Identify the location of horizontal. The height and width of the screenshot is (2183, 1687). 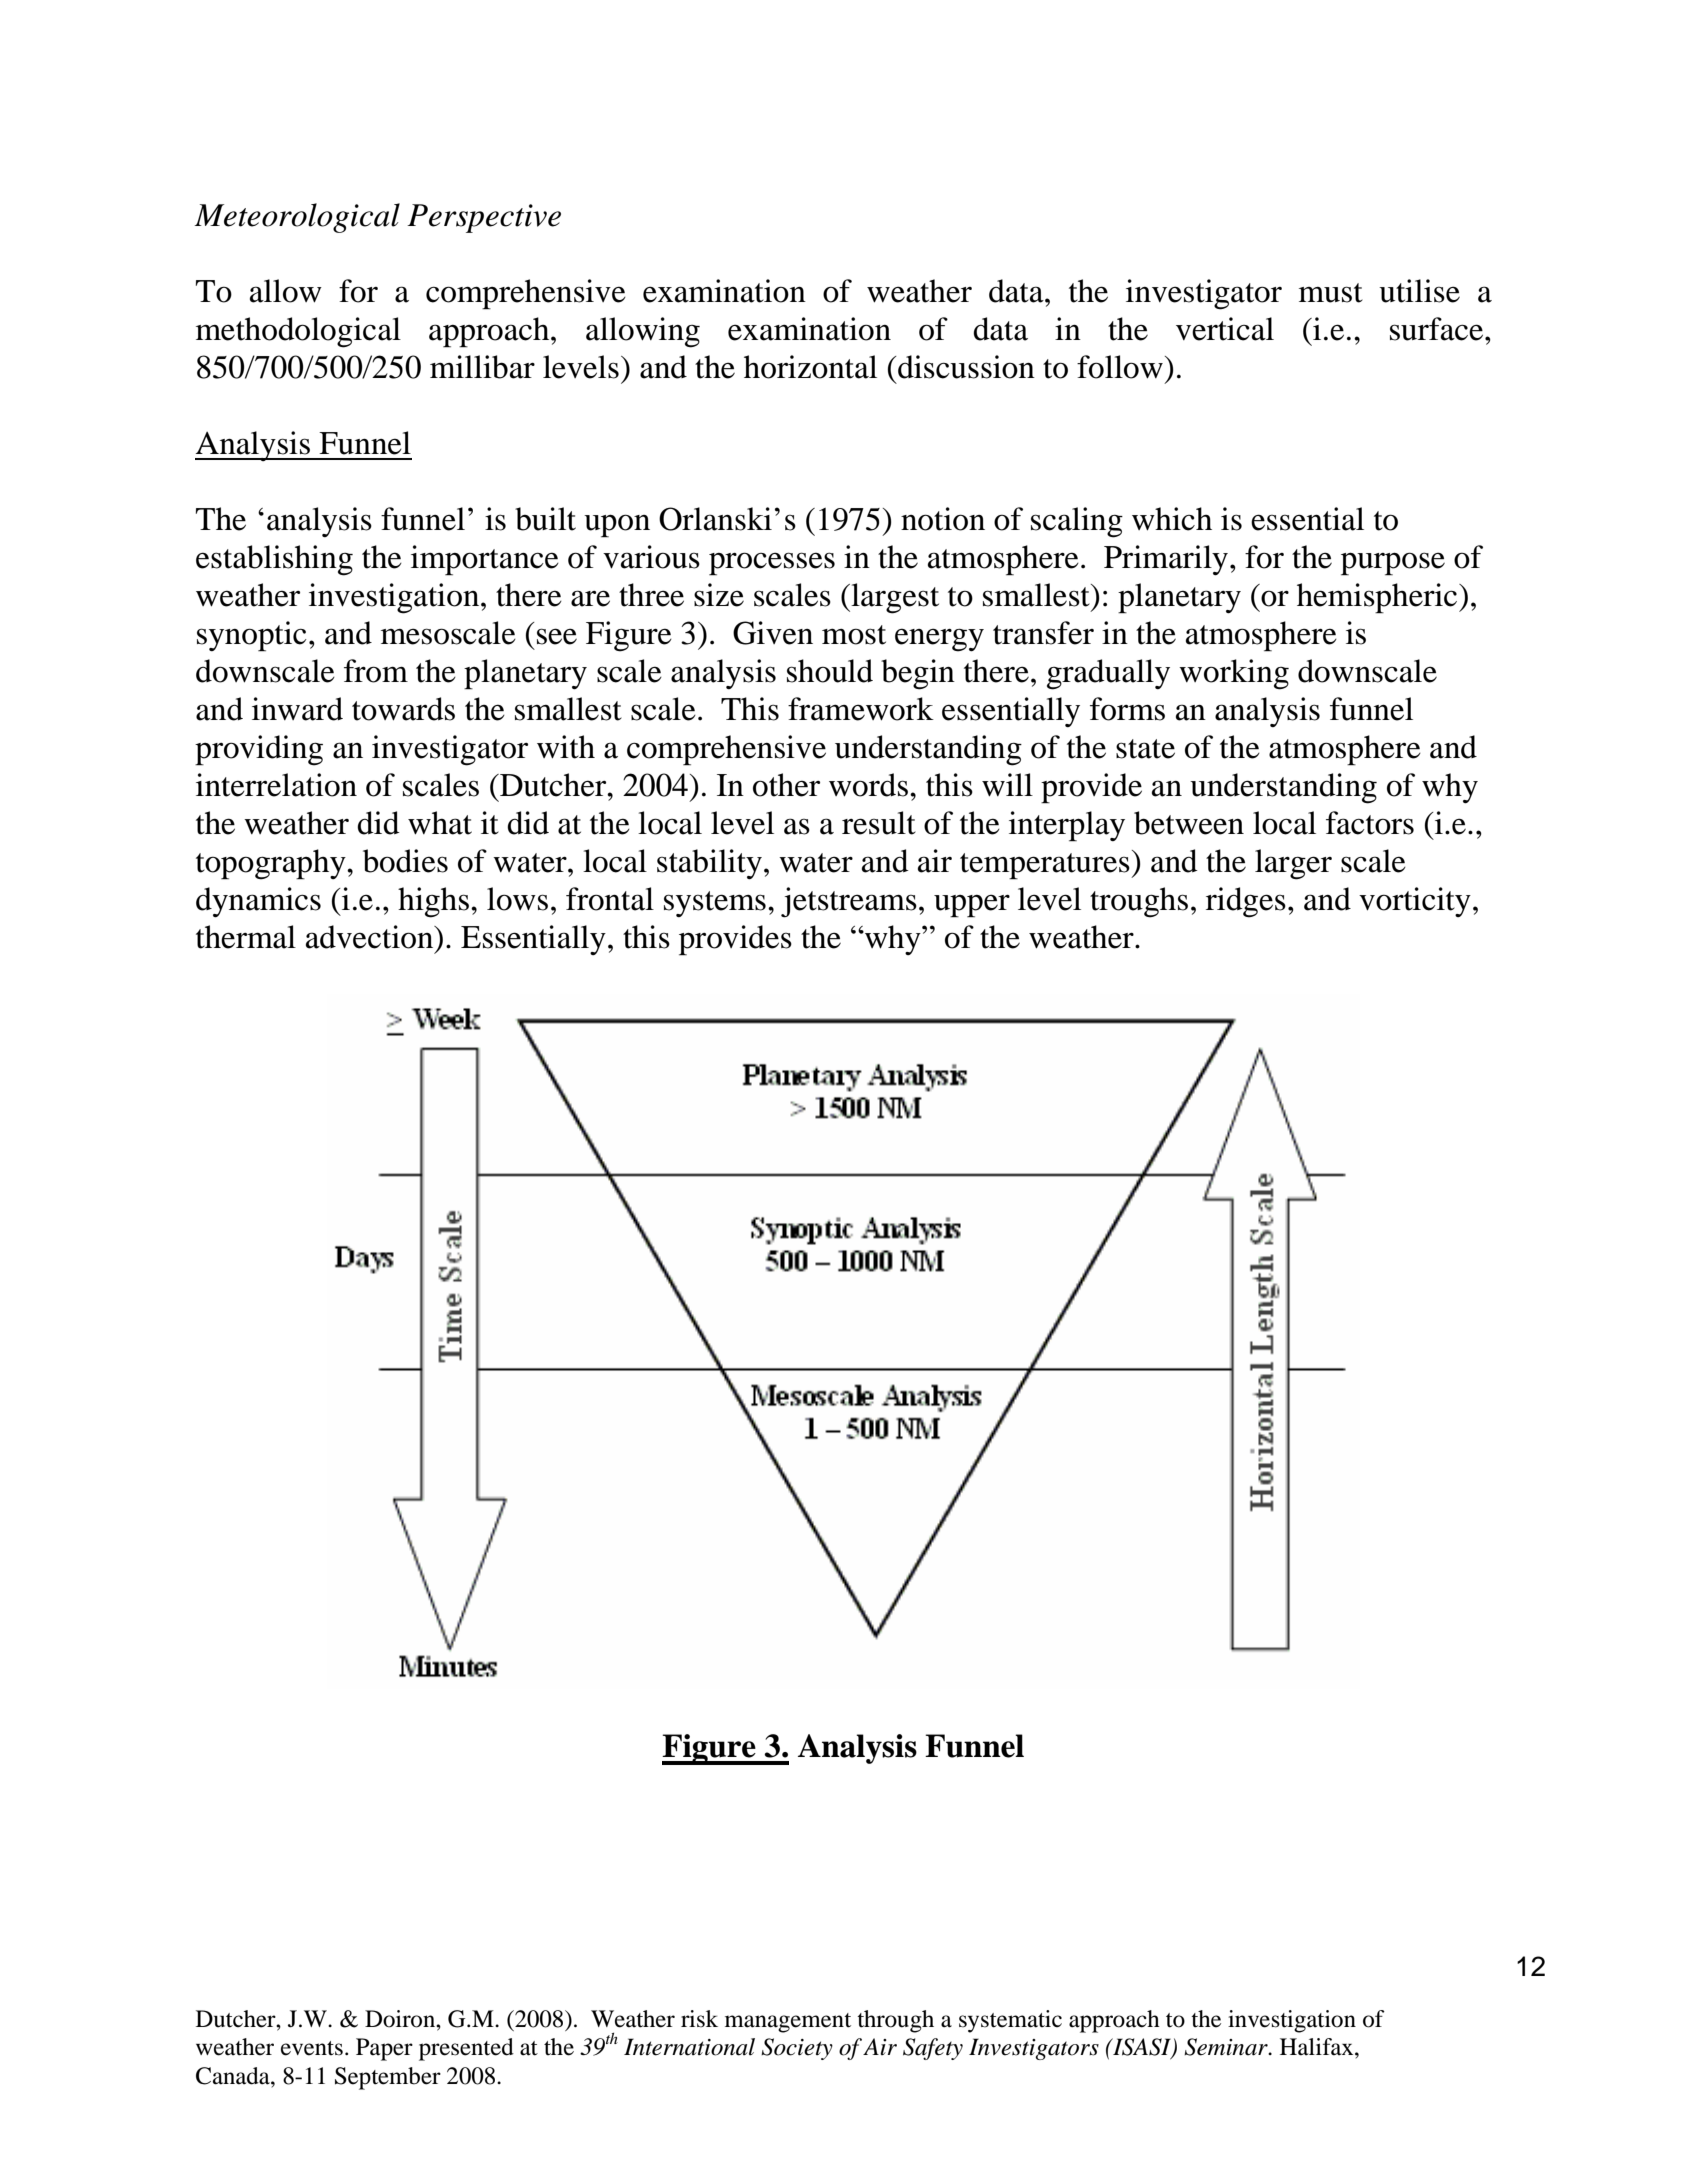
(810, 367).
